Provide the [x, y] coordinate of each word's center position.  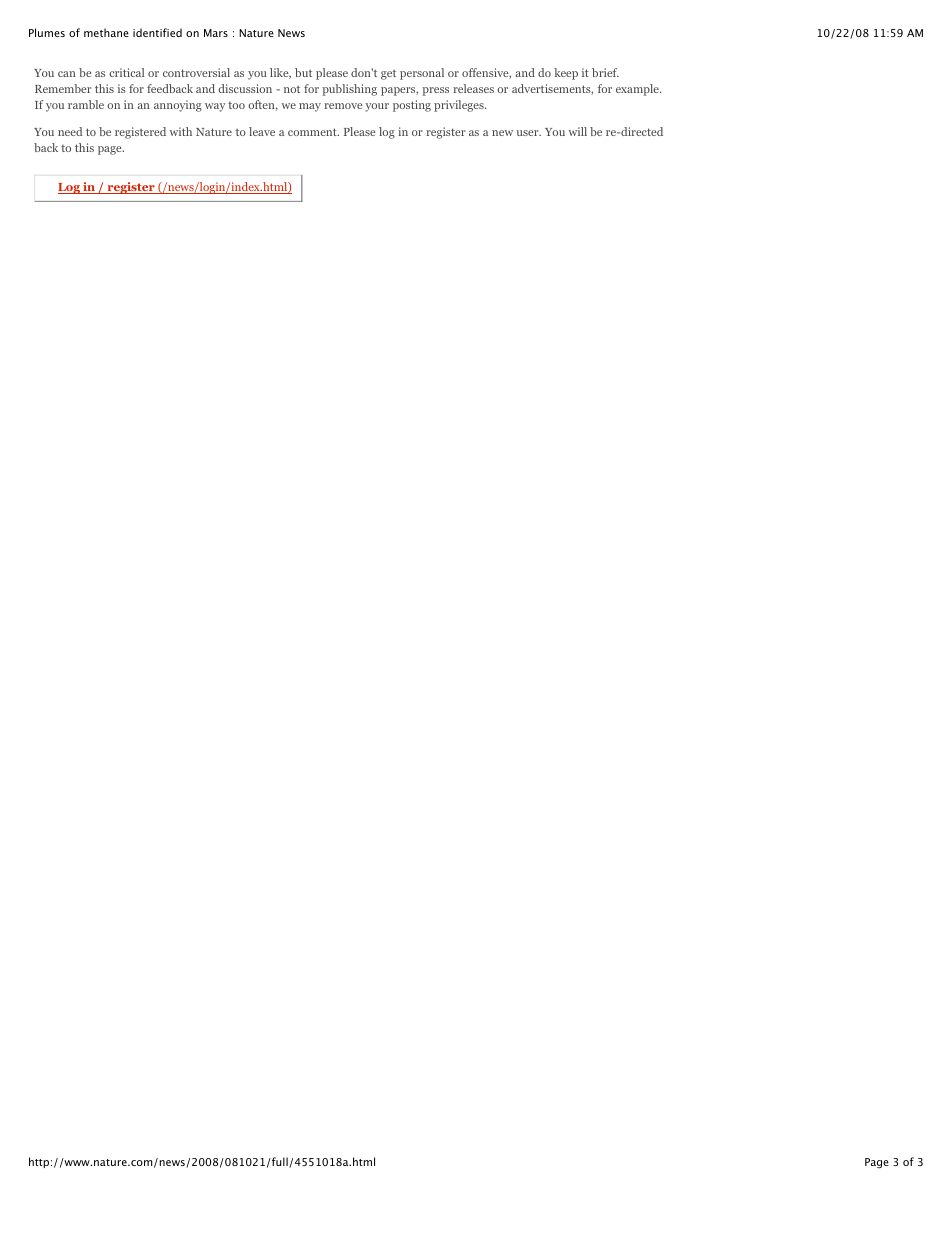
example [638, 90]
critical [126, 72]
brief [605, 72]
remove [343, 106]
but [303, 72]
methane [106, 32]
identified [157, 32]
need [70, 131]
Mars [216, 33]
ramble [86, 104]
